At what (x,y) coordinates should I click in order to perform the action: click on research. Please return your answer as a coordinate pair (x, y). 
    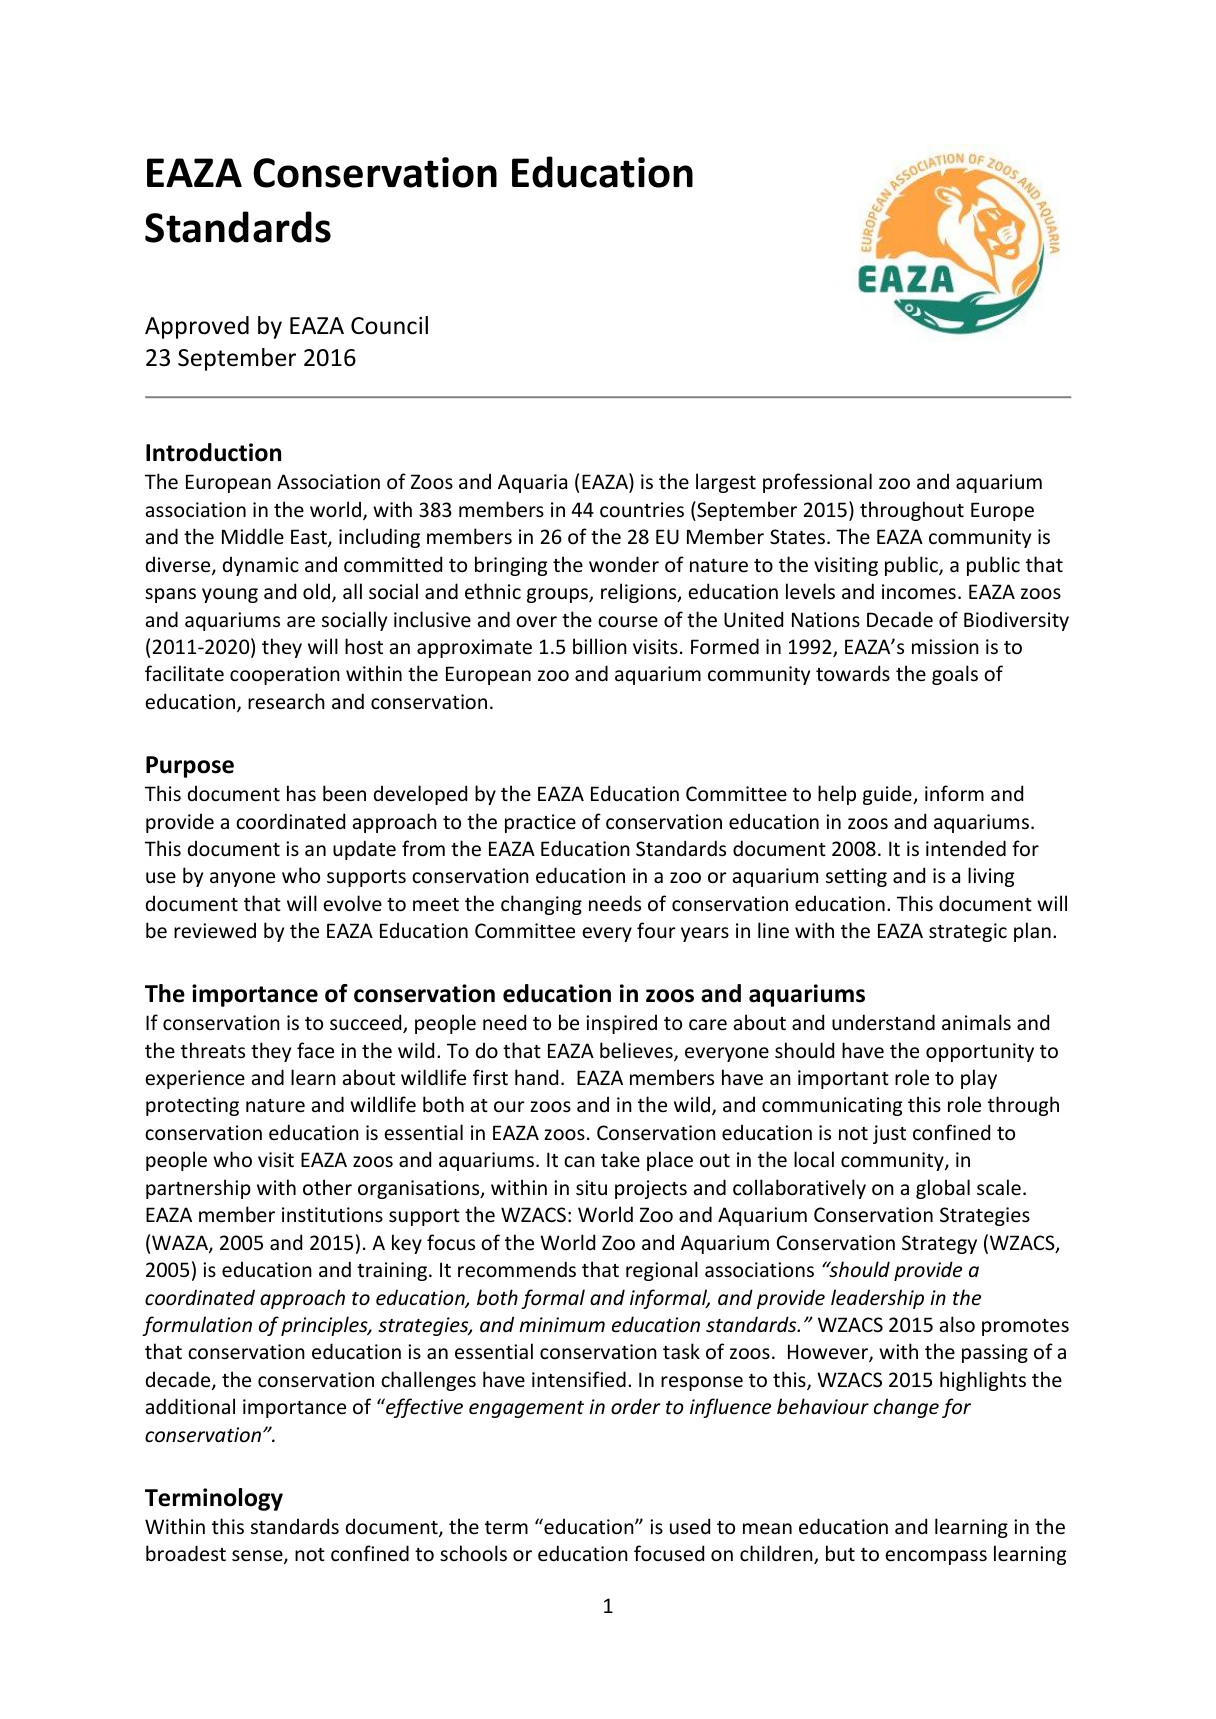
    Looking at the image, I should click on (286, 701).
